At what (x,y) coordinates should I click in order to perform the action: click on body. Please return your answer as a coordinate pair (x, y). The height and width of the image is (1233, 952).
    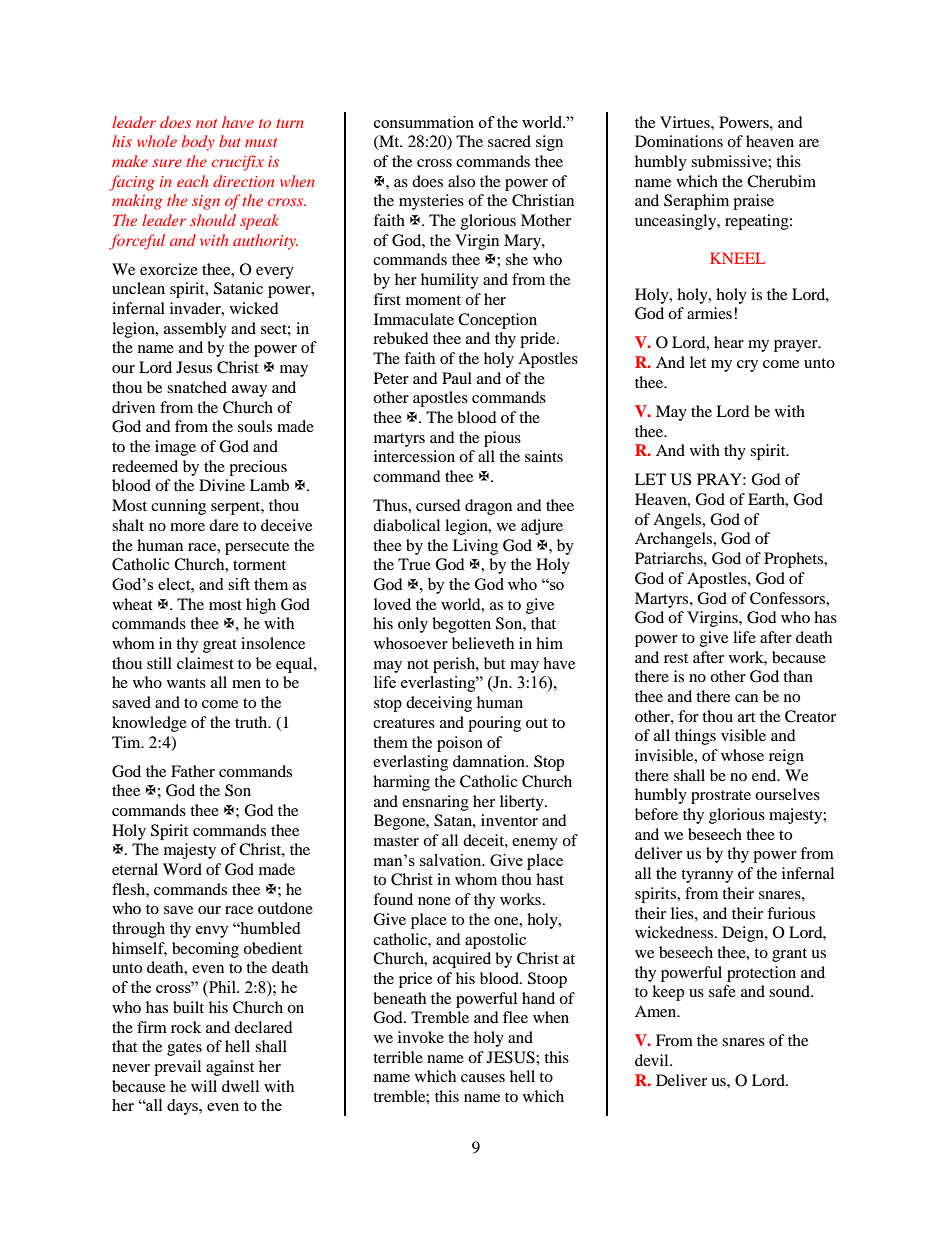
    Looking at the image, I should click on (198, 143).
